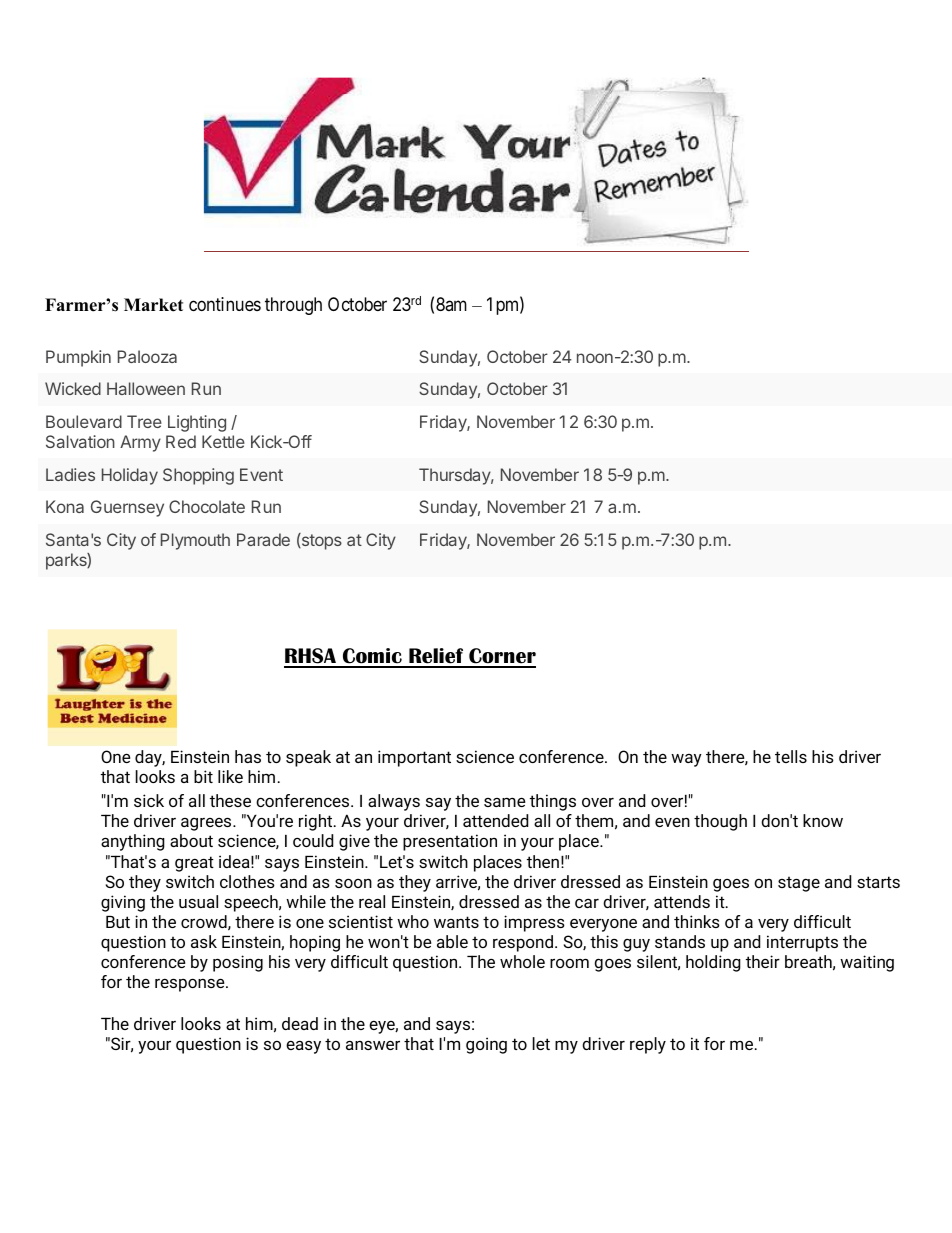 This screenshot has width=952, height=1233. Describe the element at coordinates (149, 800) in the screenshot. I see `sick` at that location.
